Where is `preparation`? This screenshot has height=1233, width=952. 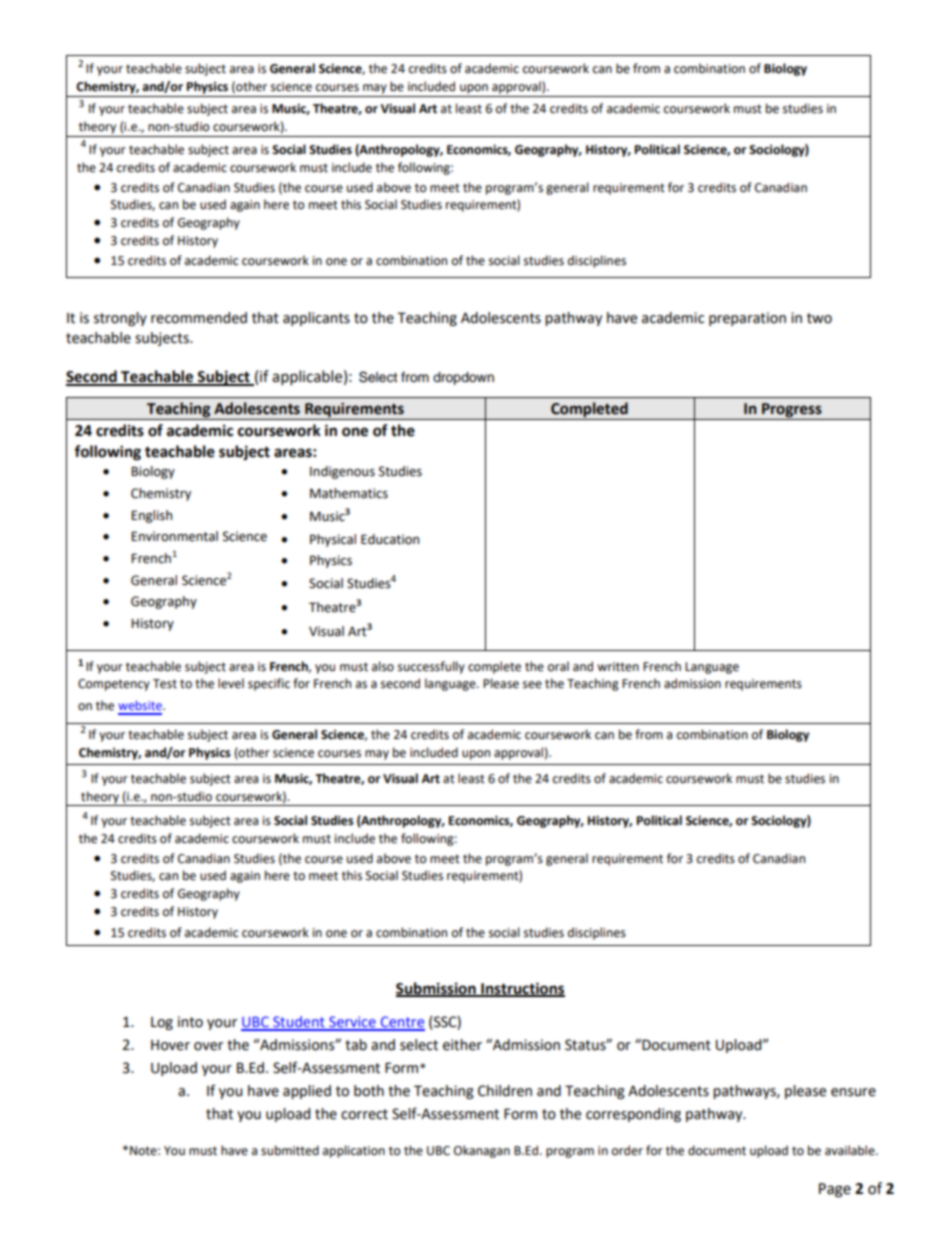
preparation is located at coordinates (747, 319).
